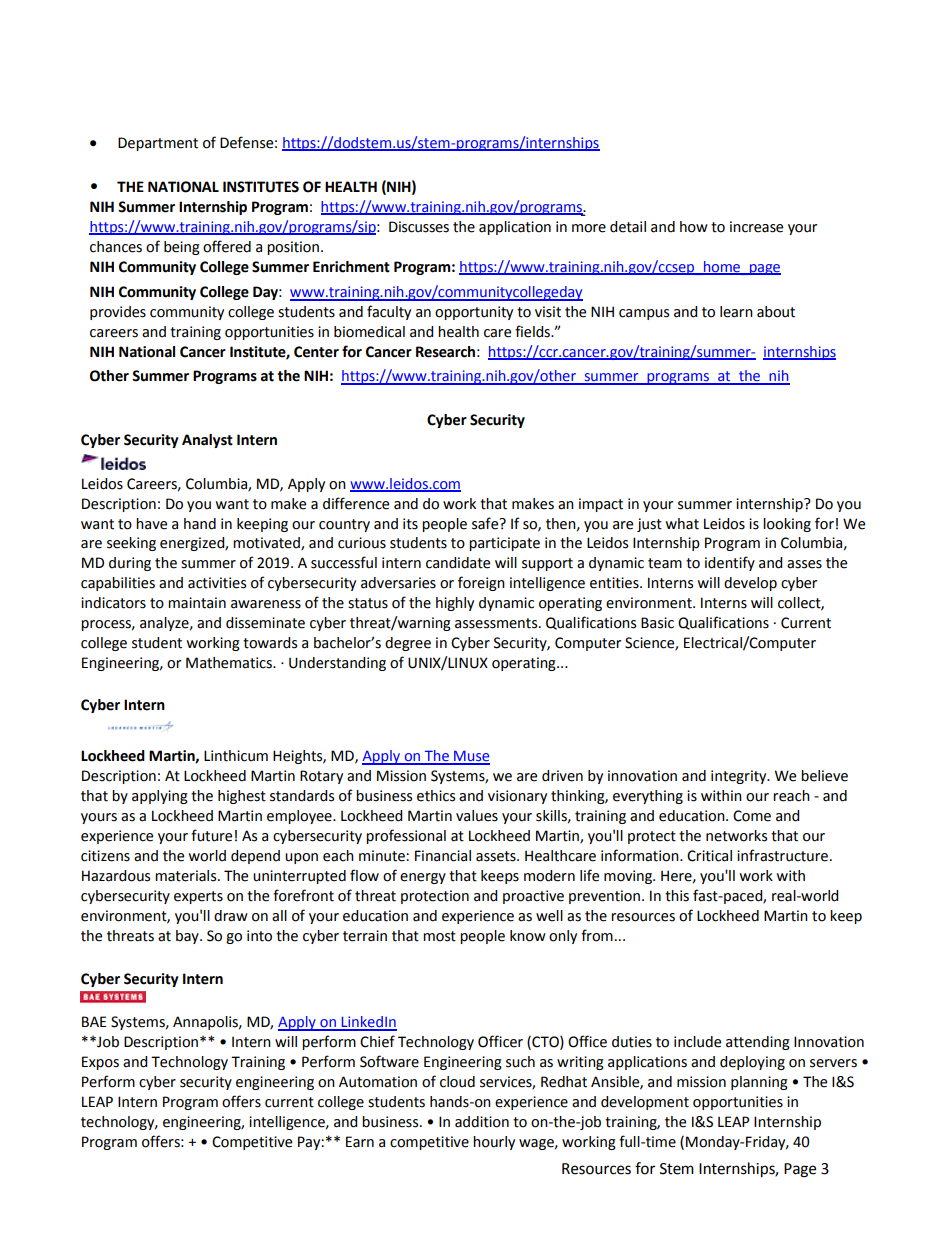 This document has width=952, height=1233. Describe the element at coordinates (242, 797) in the document. I see `highest` at that location.
